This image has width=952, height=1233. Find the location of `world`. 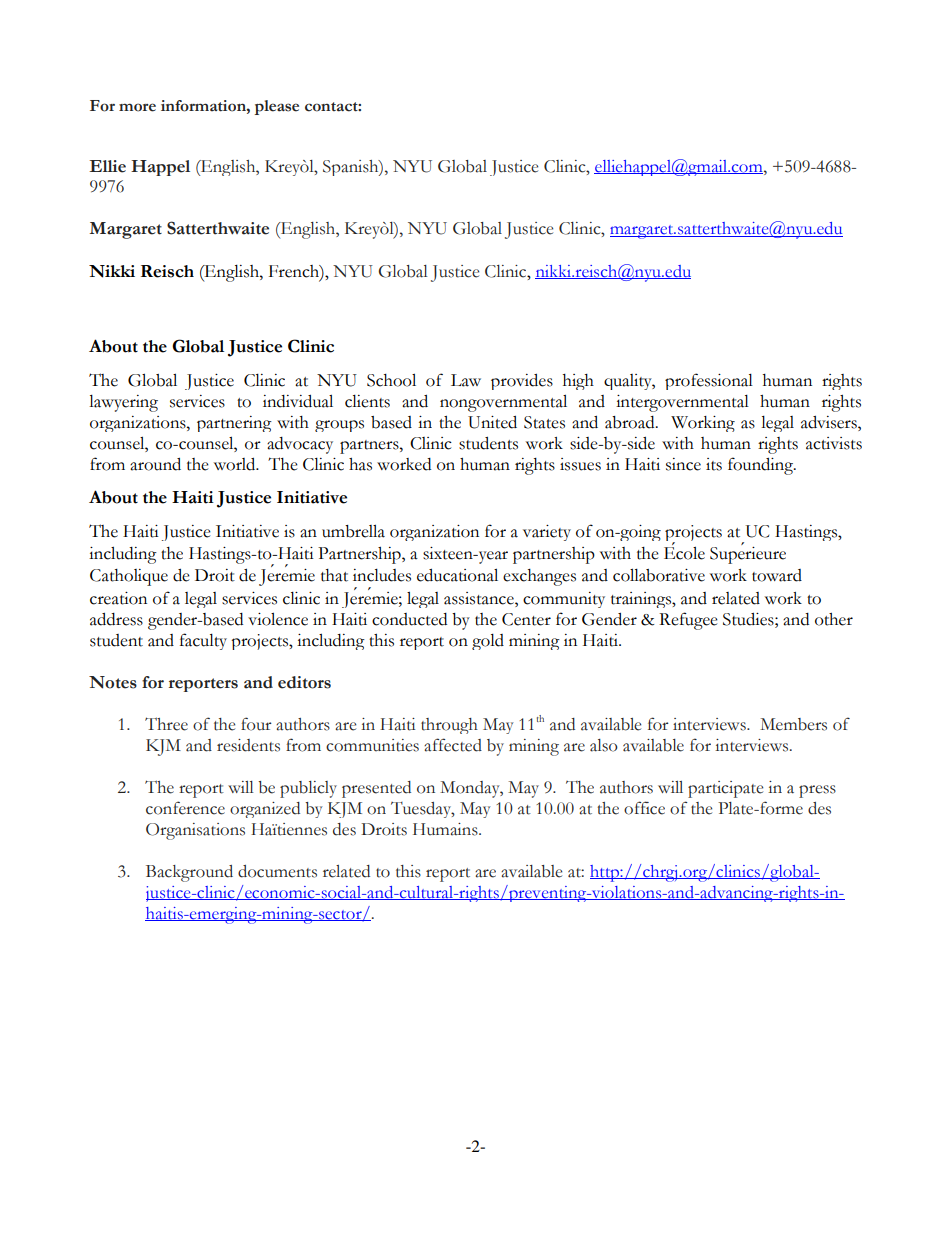

world is located at coordinates (236, 464).
